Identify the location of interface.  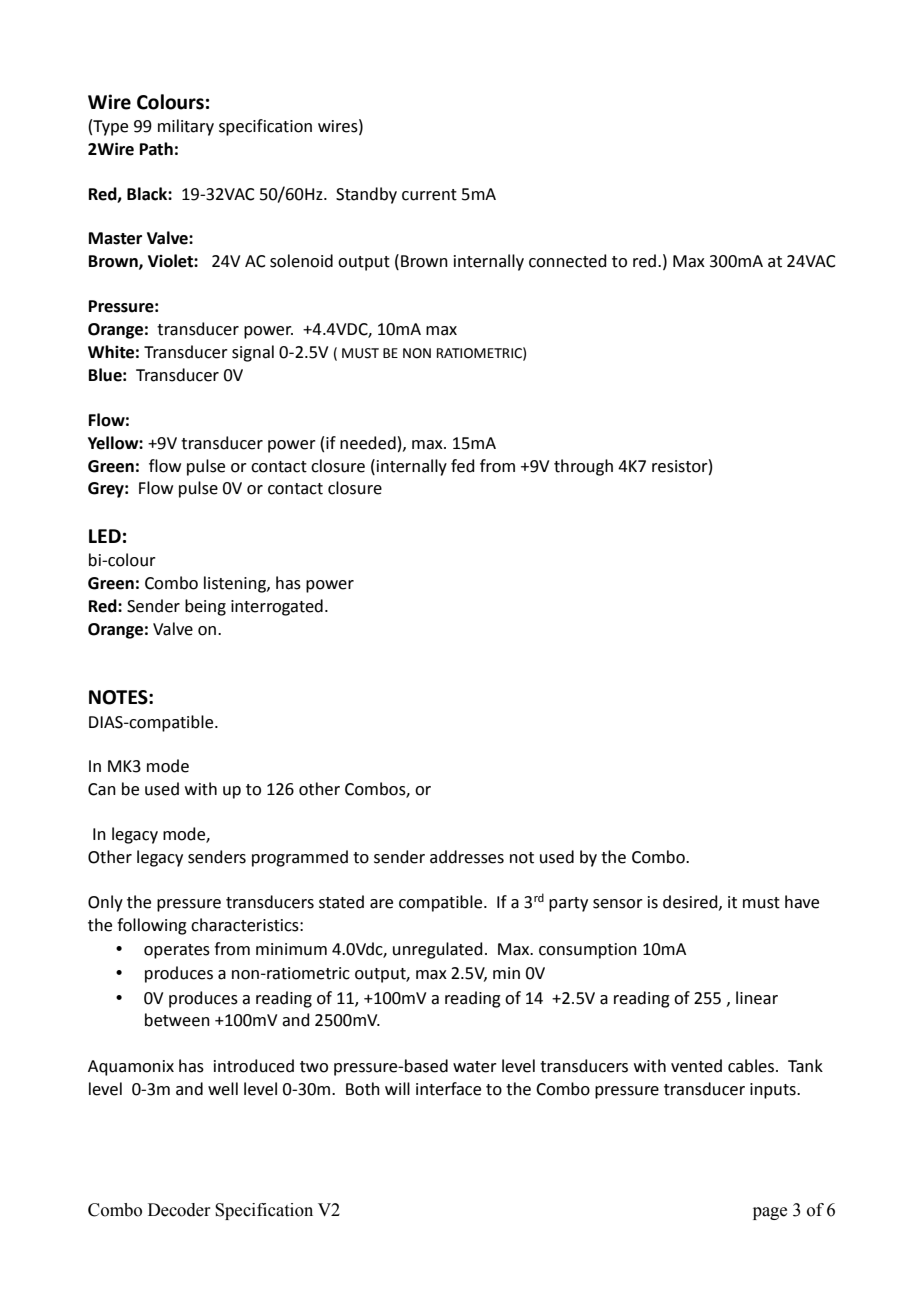
(448, 1089).
